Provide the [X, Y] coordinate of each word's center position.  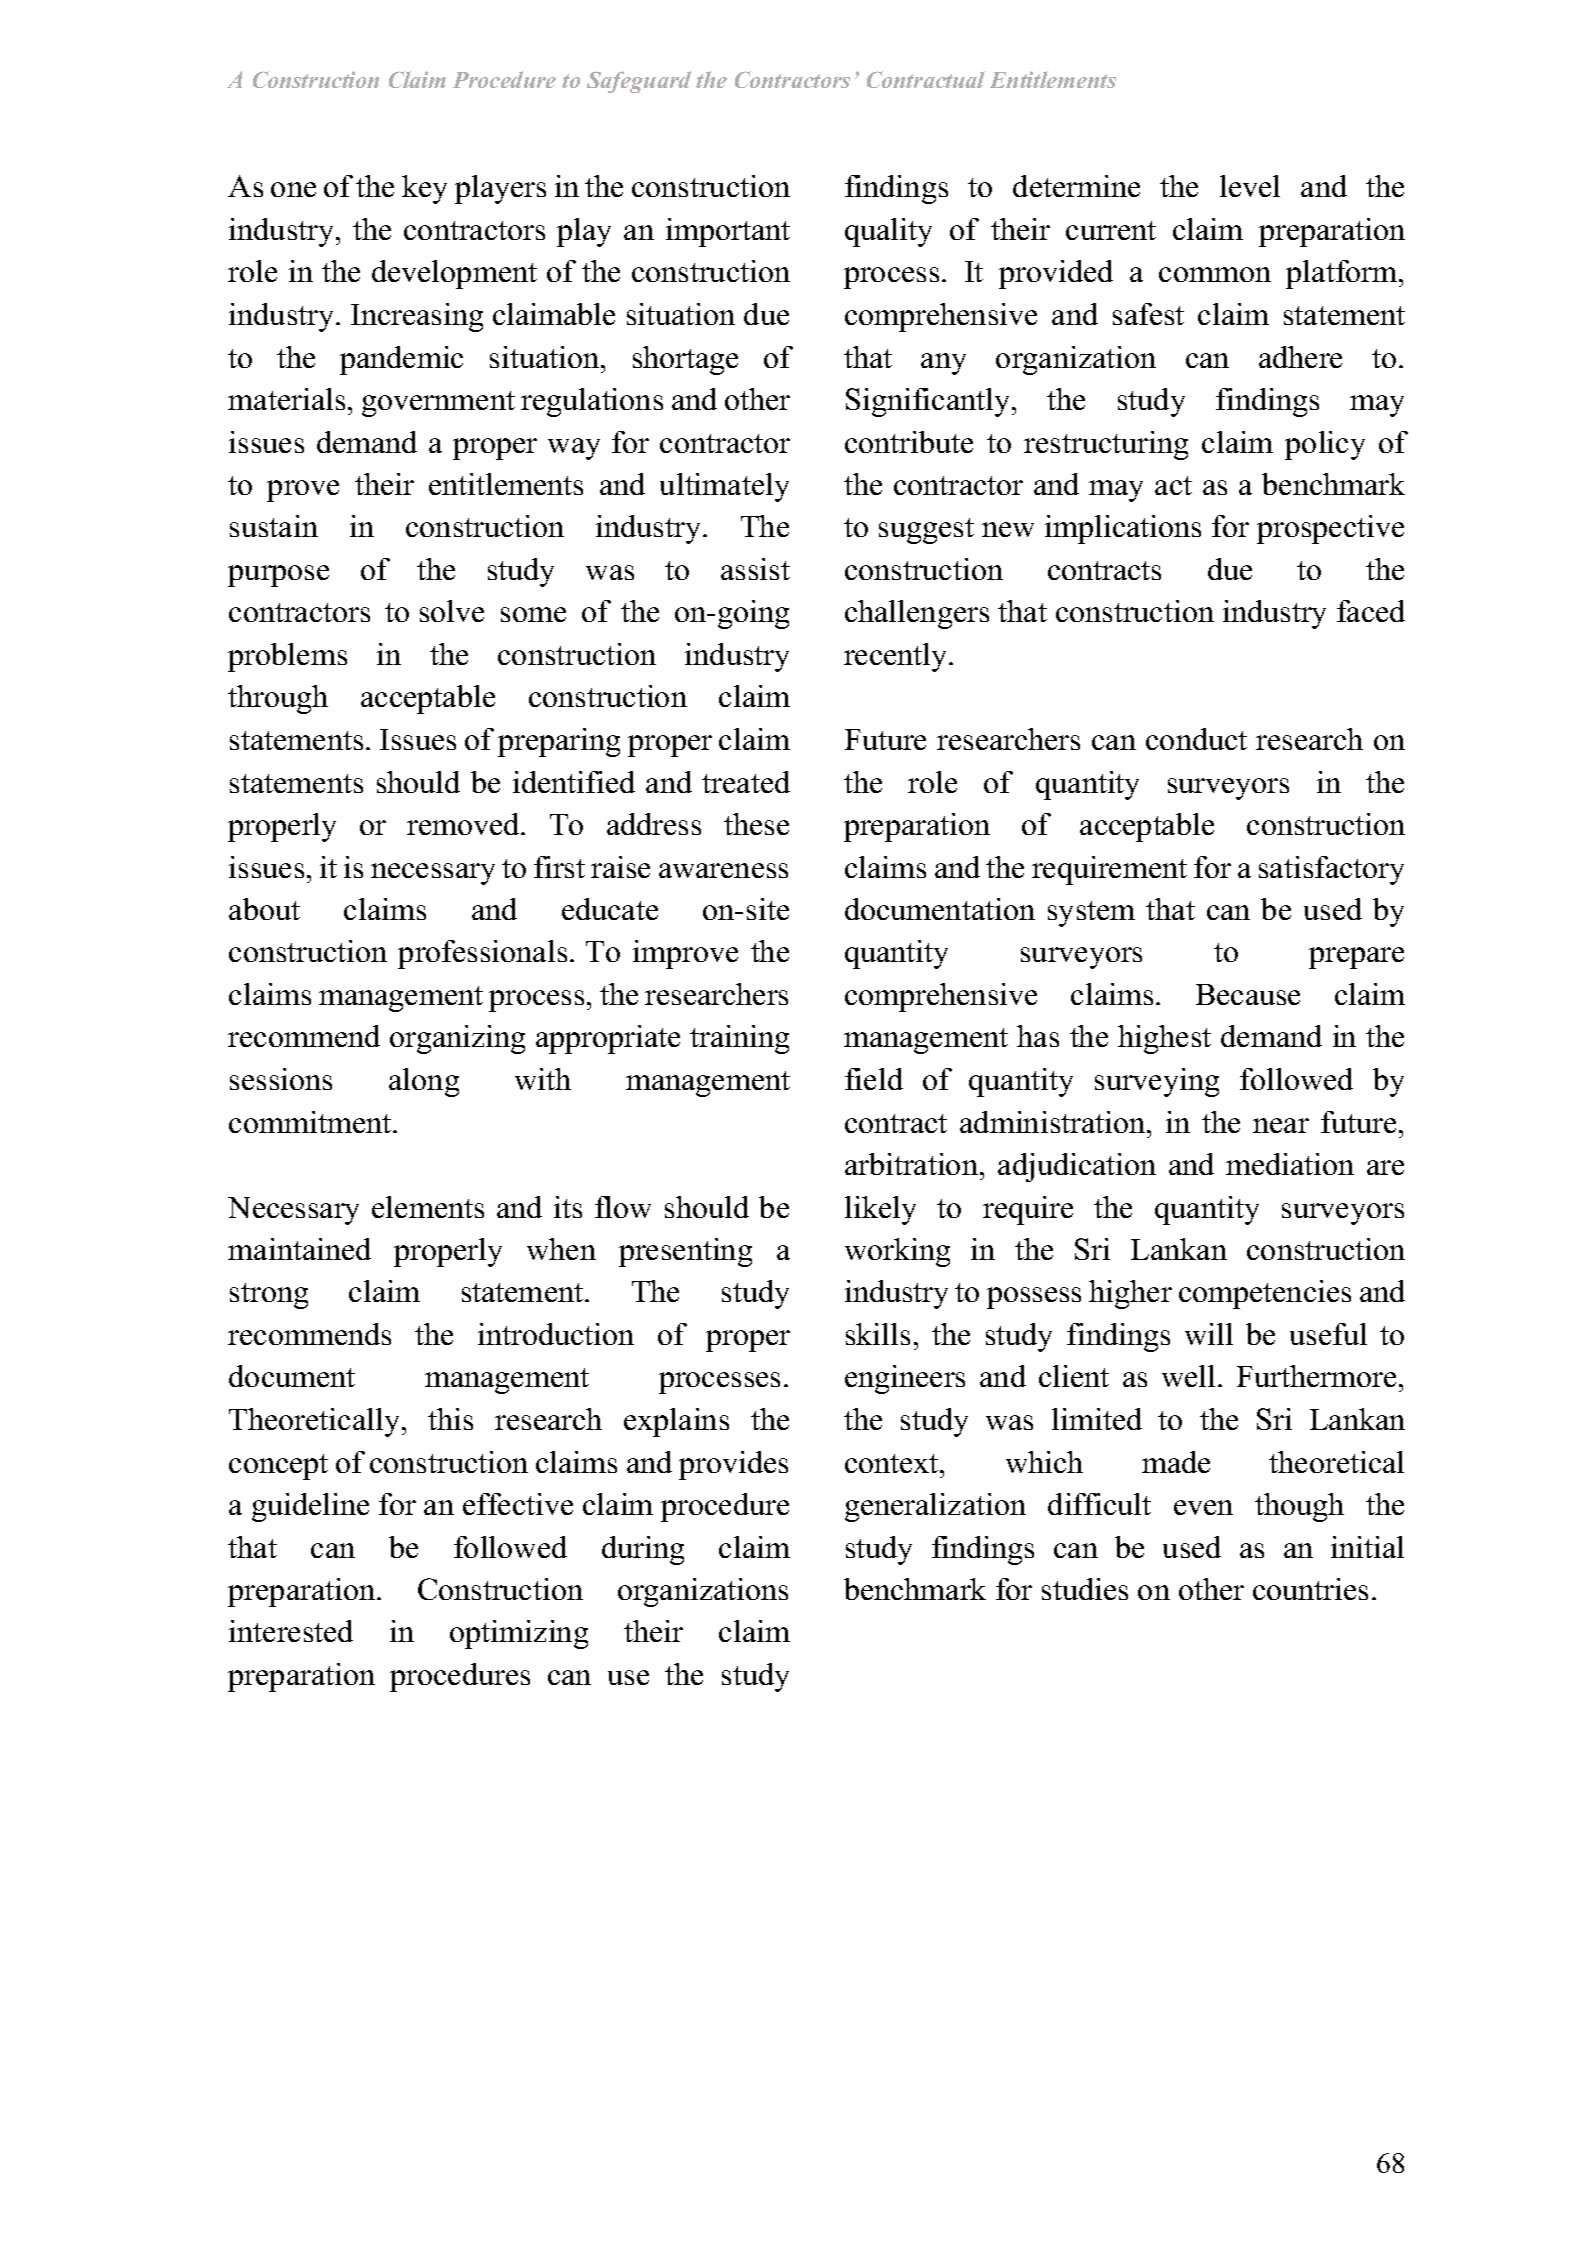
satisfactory [1331, 870]
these [756, 824]
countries [1310, 1589]
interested [291, 1631]
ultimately [724, 487]
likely [880, 1210]
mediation [1290, 1164]
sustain [274, 526]
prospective [1330, 529]
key [424, 189]
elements [428, 1207]
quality [888, 232]
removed [464, 824]
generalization [935, 1507]
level [1250, 186]
